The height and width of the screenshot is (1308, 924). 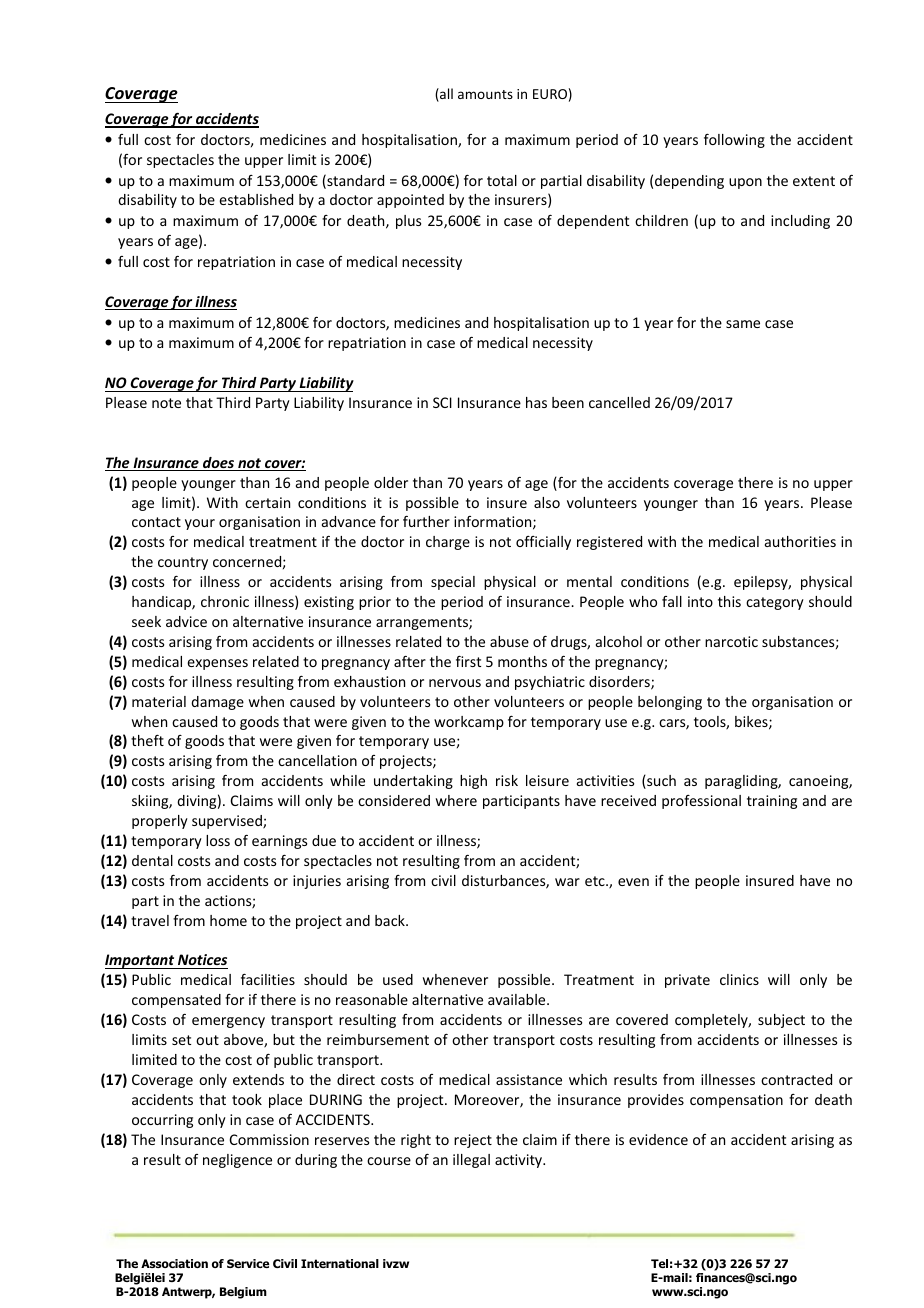 What do you see at coordinates (225, 601) in the screenshot?
I see `chronic` at bounding box center [225, 601].
